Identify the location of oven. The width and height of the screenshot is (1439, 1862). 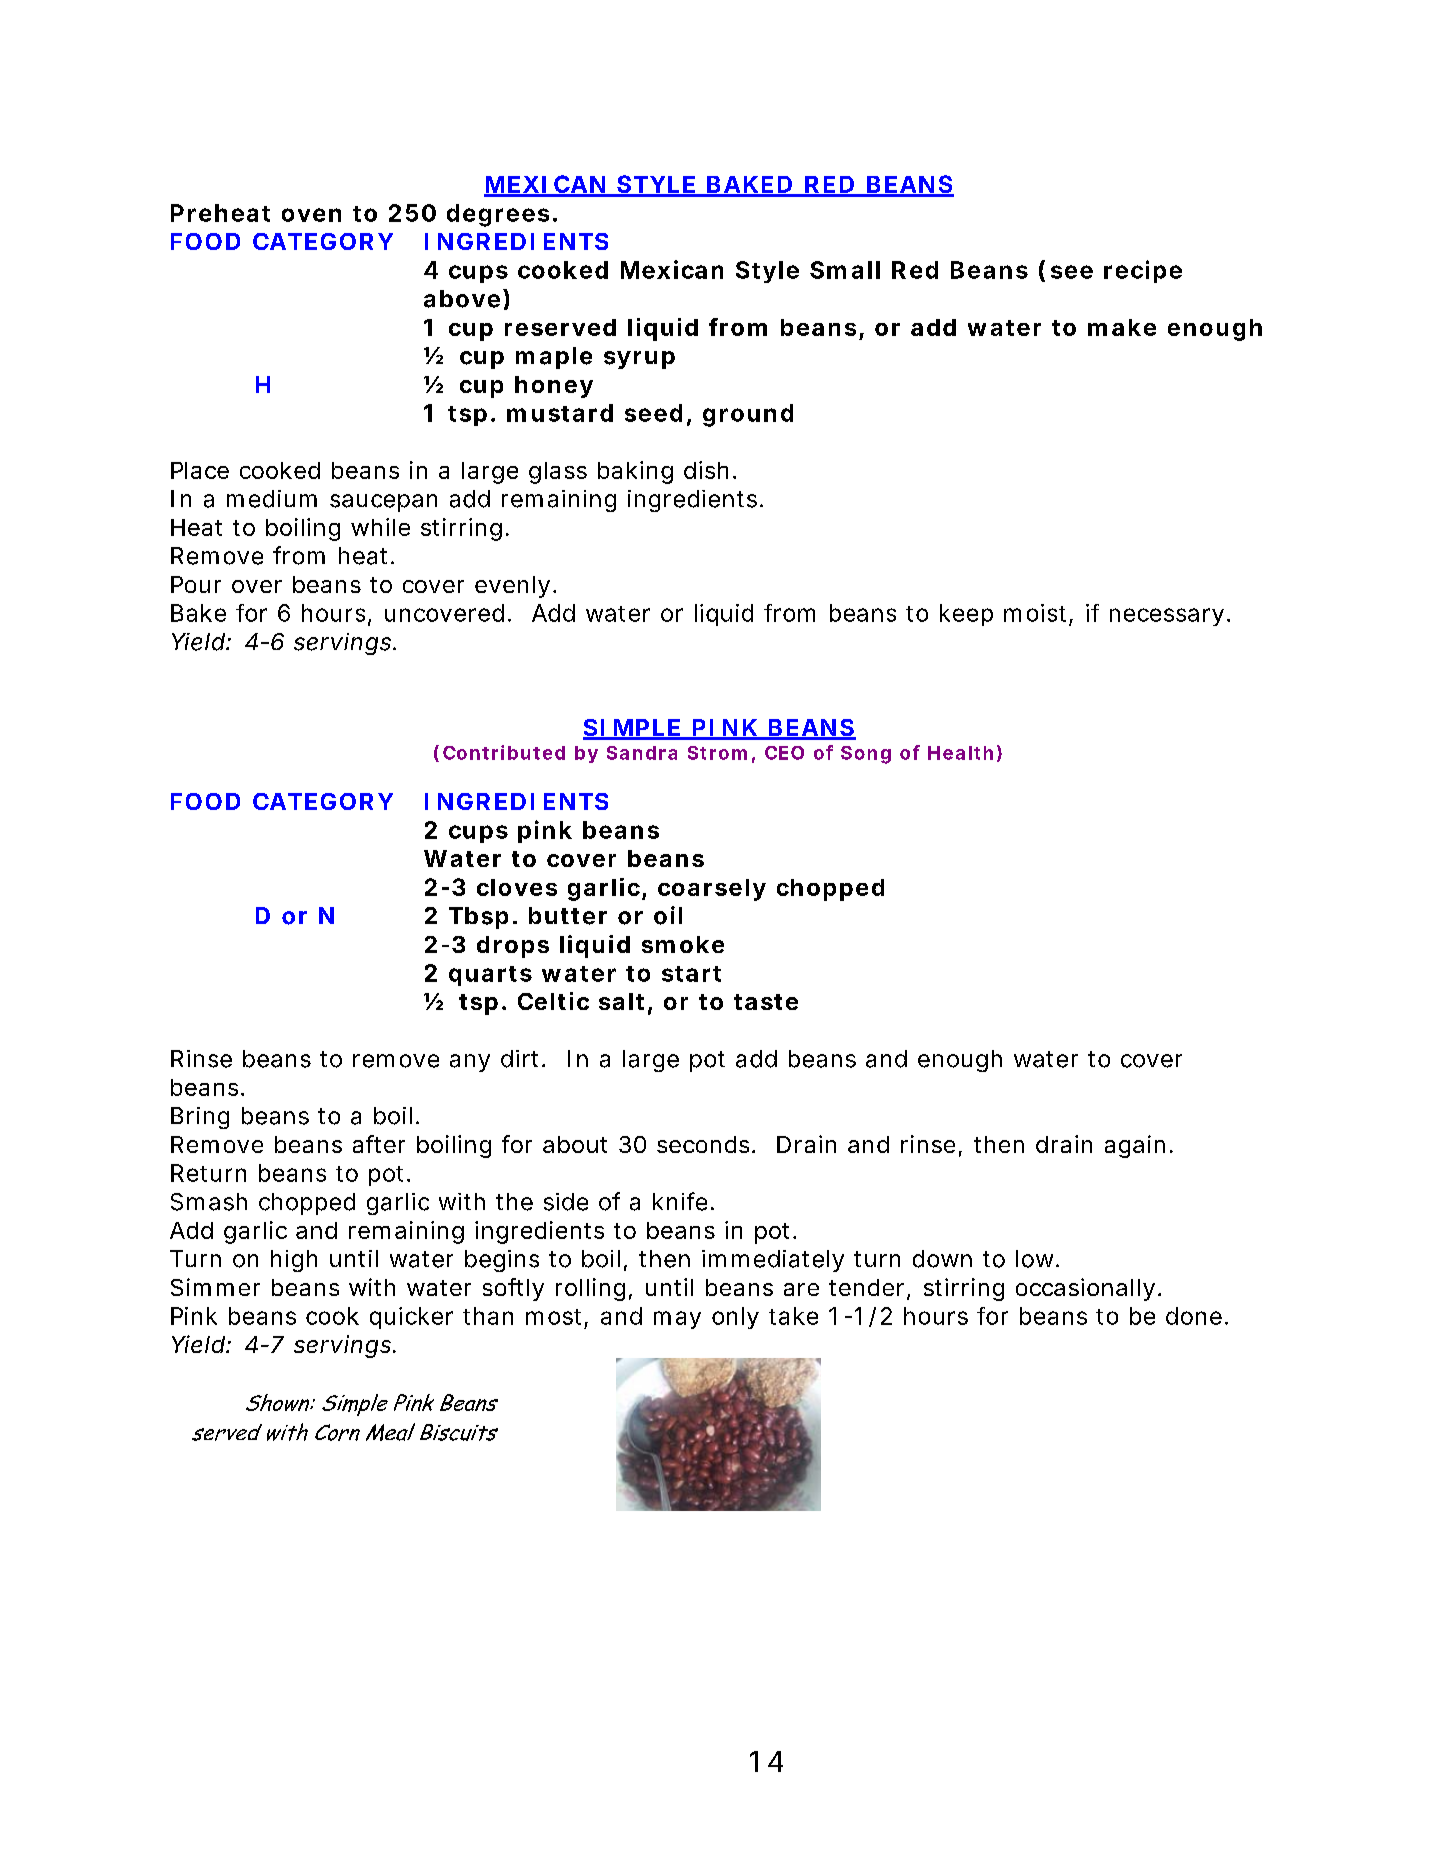
(311, 215).
